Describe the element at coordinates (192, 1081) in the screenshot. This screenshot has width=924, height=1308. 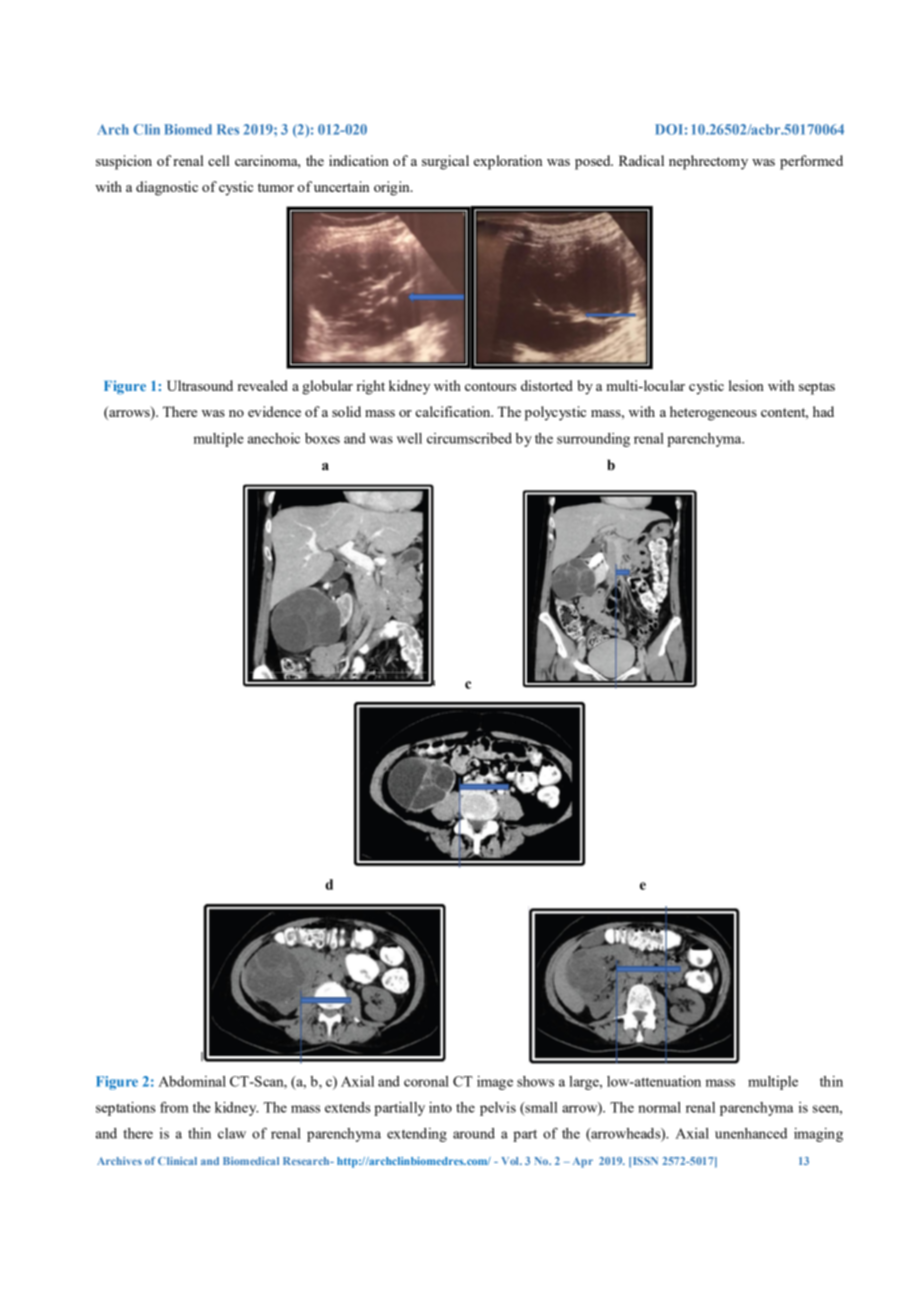
I see `Abdominal` at that location.
